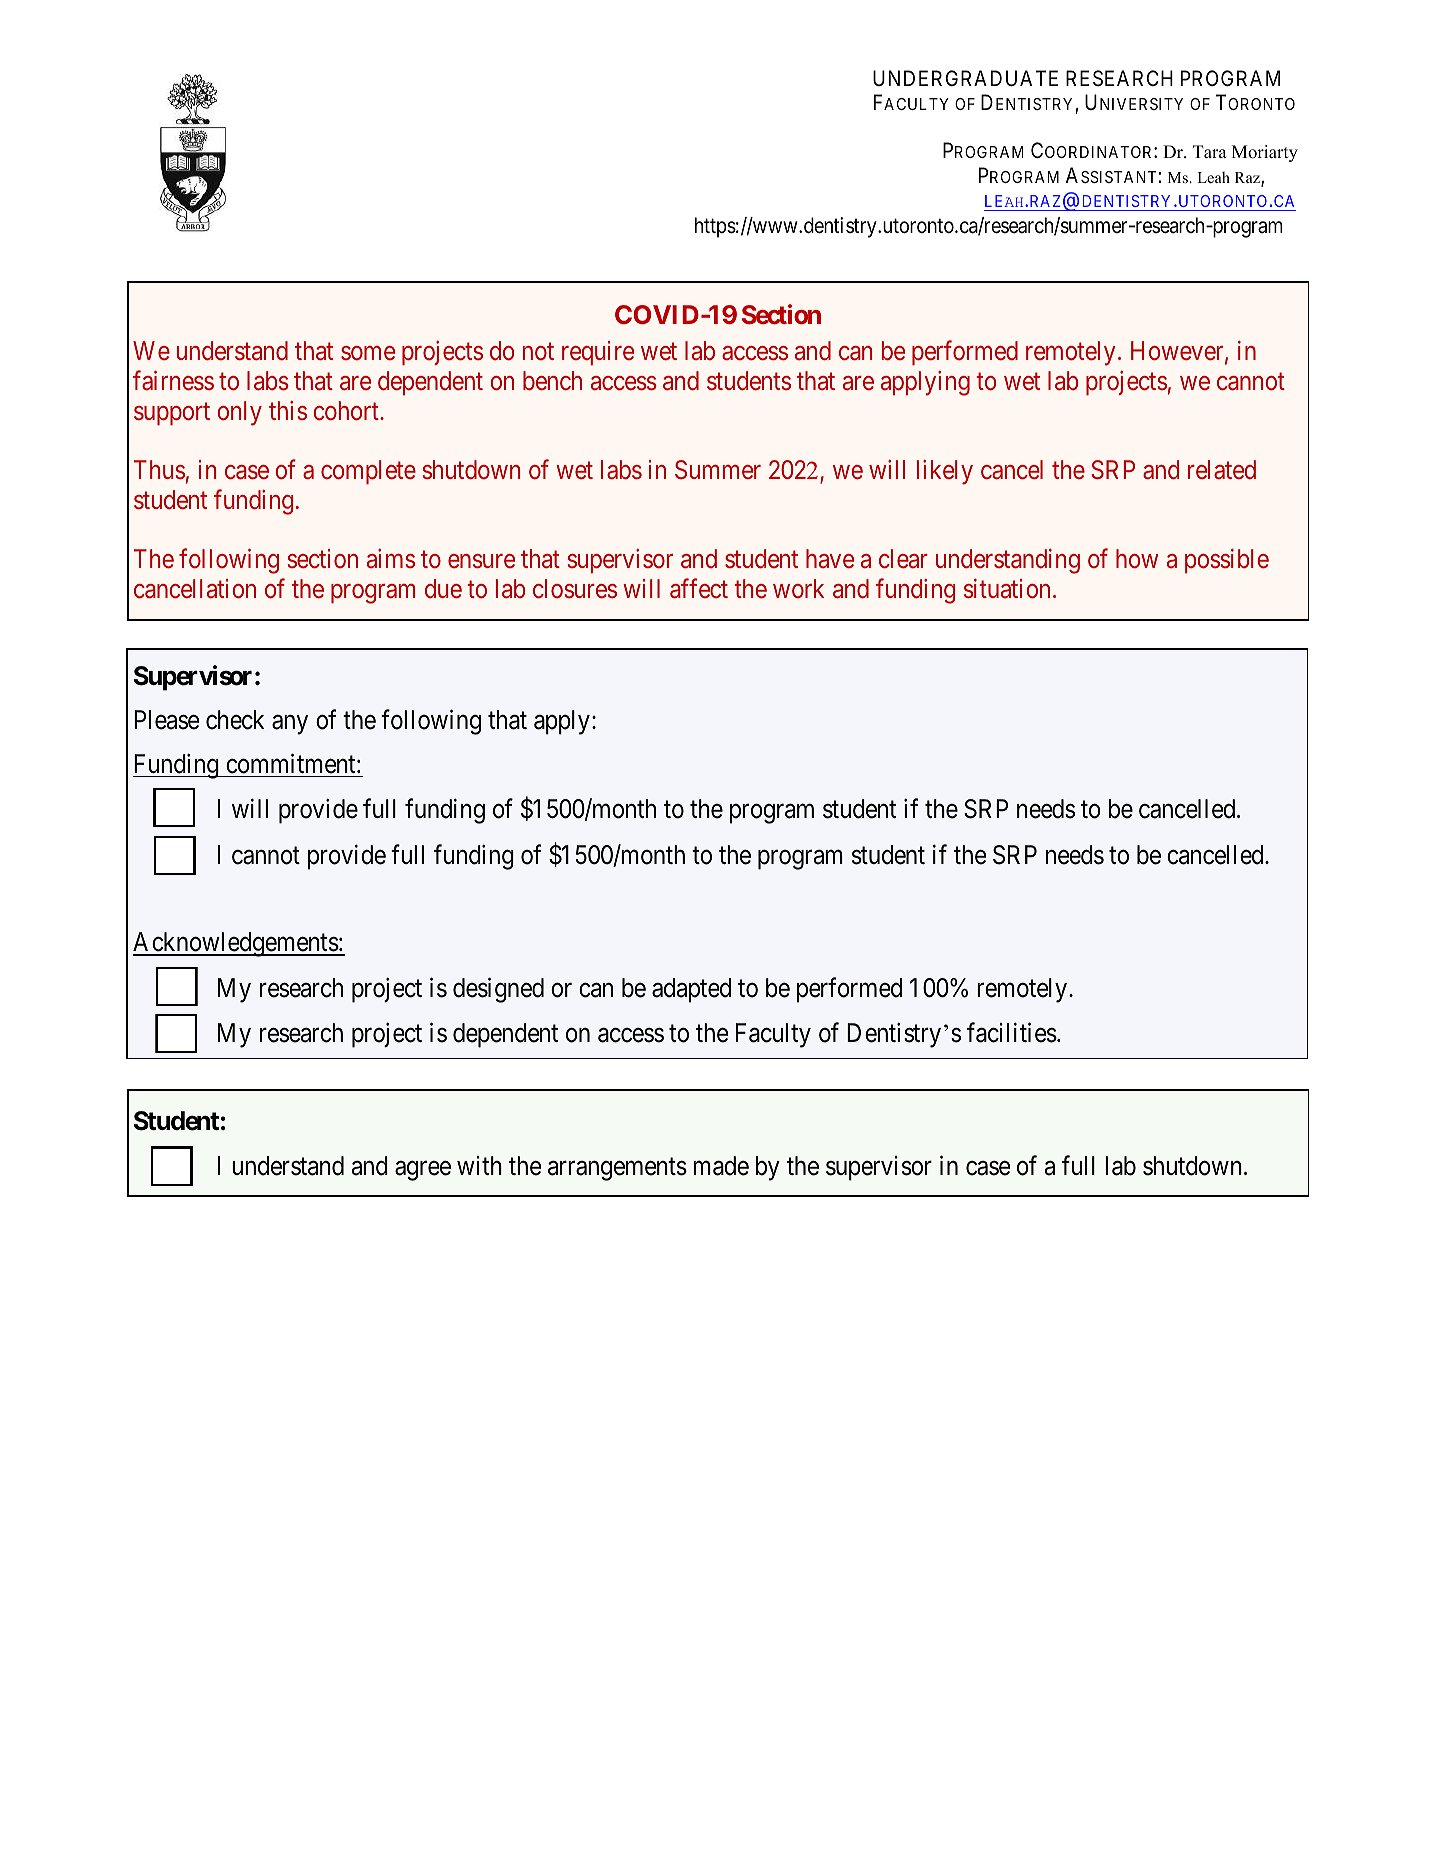 The width and height of the screenshot is (1435, 1857). I want to click on facilities, so click(1012, 1033).
